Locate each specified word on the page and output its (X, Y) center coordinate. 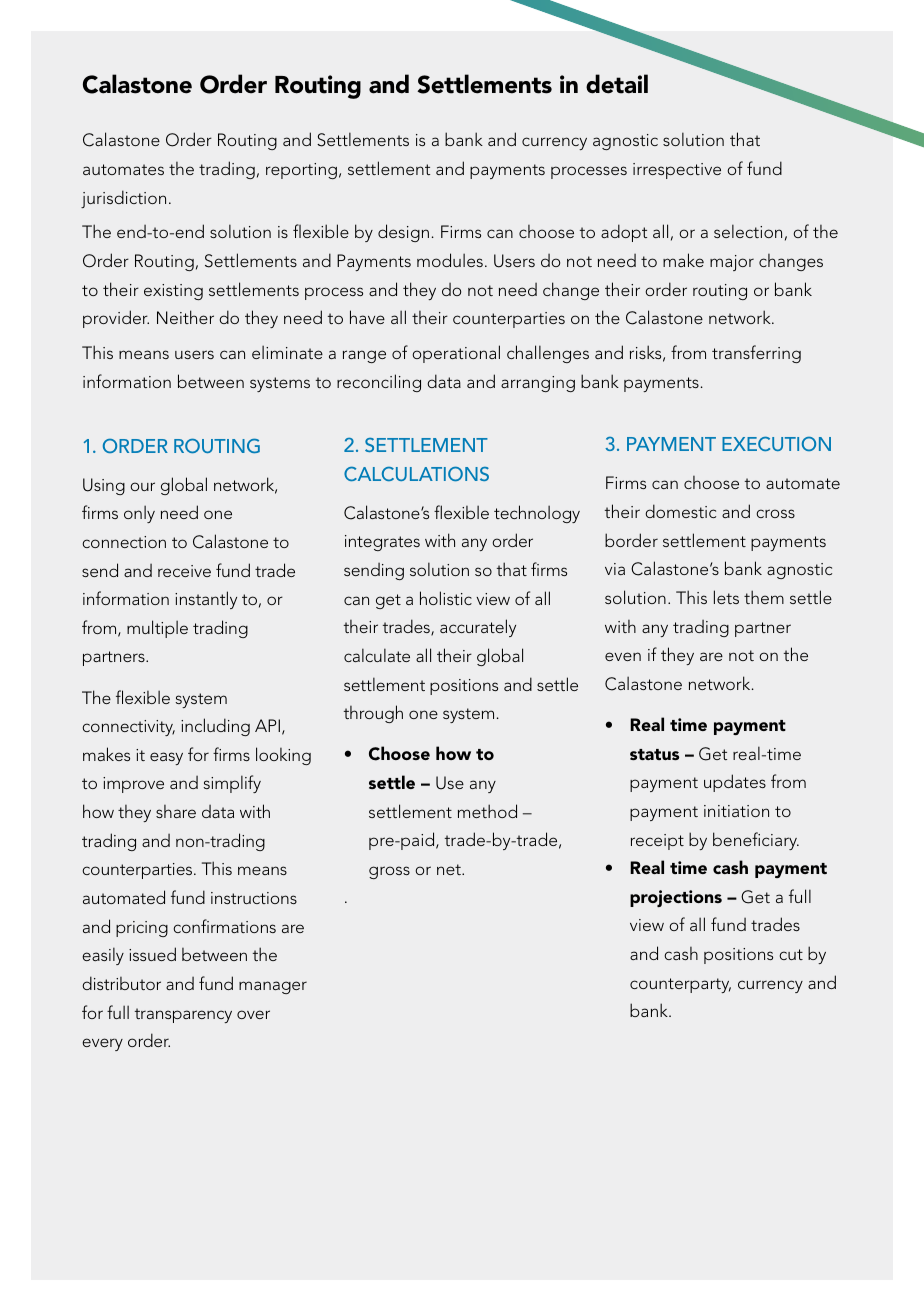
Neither (185, 317)
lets (726, 597)
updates (735, 783)
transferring (756, 354)
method (487, 811)
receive (184, 571)
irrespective (677, 171)
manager (273, 987)
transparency (183, 1015)
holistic (446, 598)
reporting (301, 171)
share (176, 811)
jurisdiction (123, 199)
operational (456, 354)
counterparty (680, 985)
